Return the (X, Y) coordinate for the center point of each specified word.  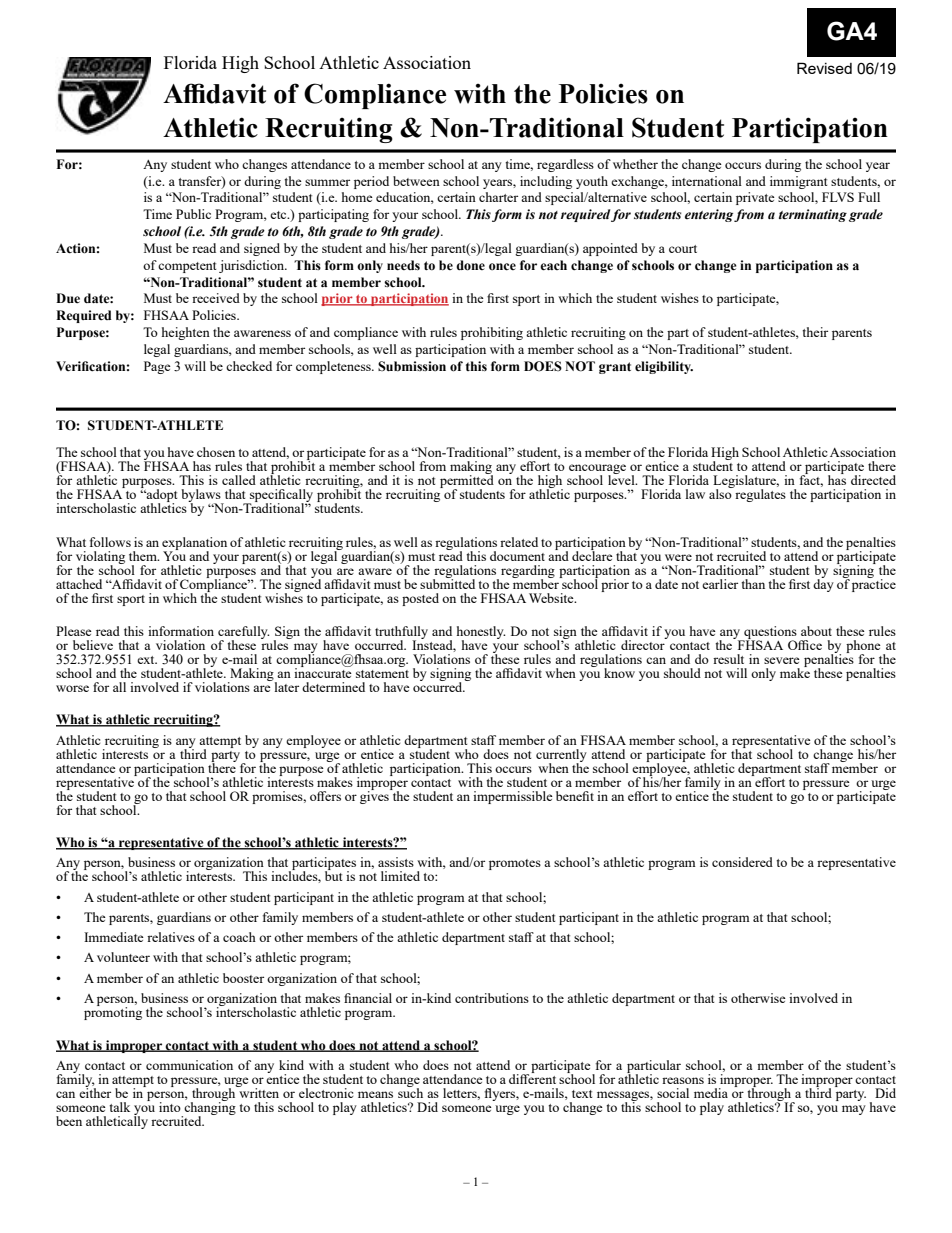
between (416, 181)
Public (193, 214)
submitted (447, 583)
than (753, 584)
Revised (824, 68)
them (144, 556)
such (410, 1092)
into (170, 1107)
